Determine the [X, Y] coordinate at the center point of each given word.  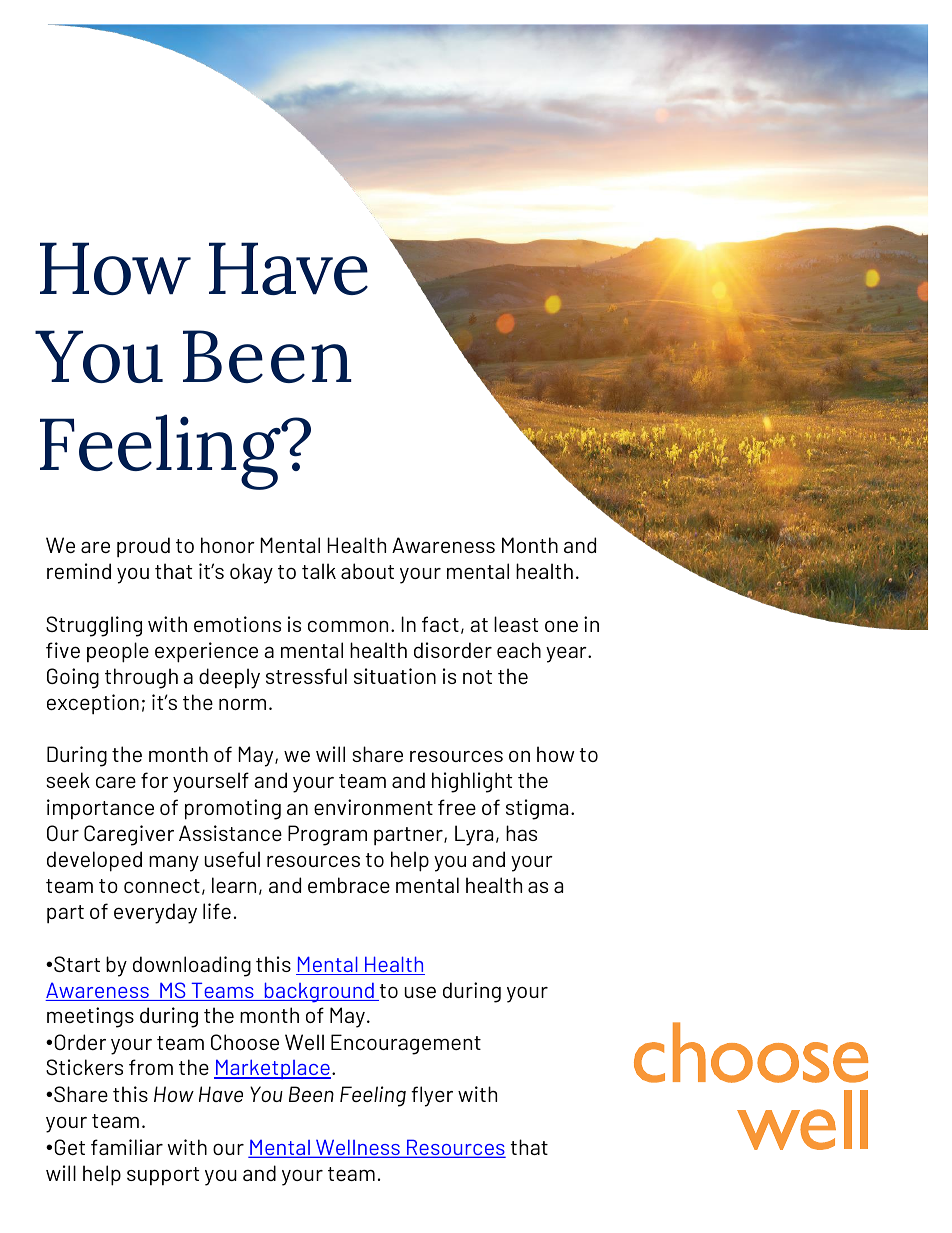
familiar [127, 1147]
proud [143, 547]
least [516, 624]
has [521, 833]
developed [94, 861]
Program [327, 835]
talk [319, 571]
